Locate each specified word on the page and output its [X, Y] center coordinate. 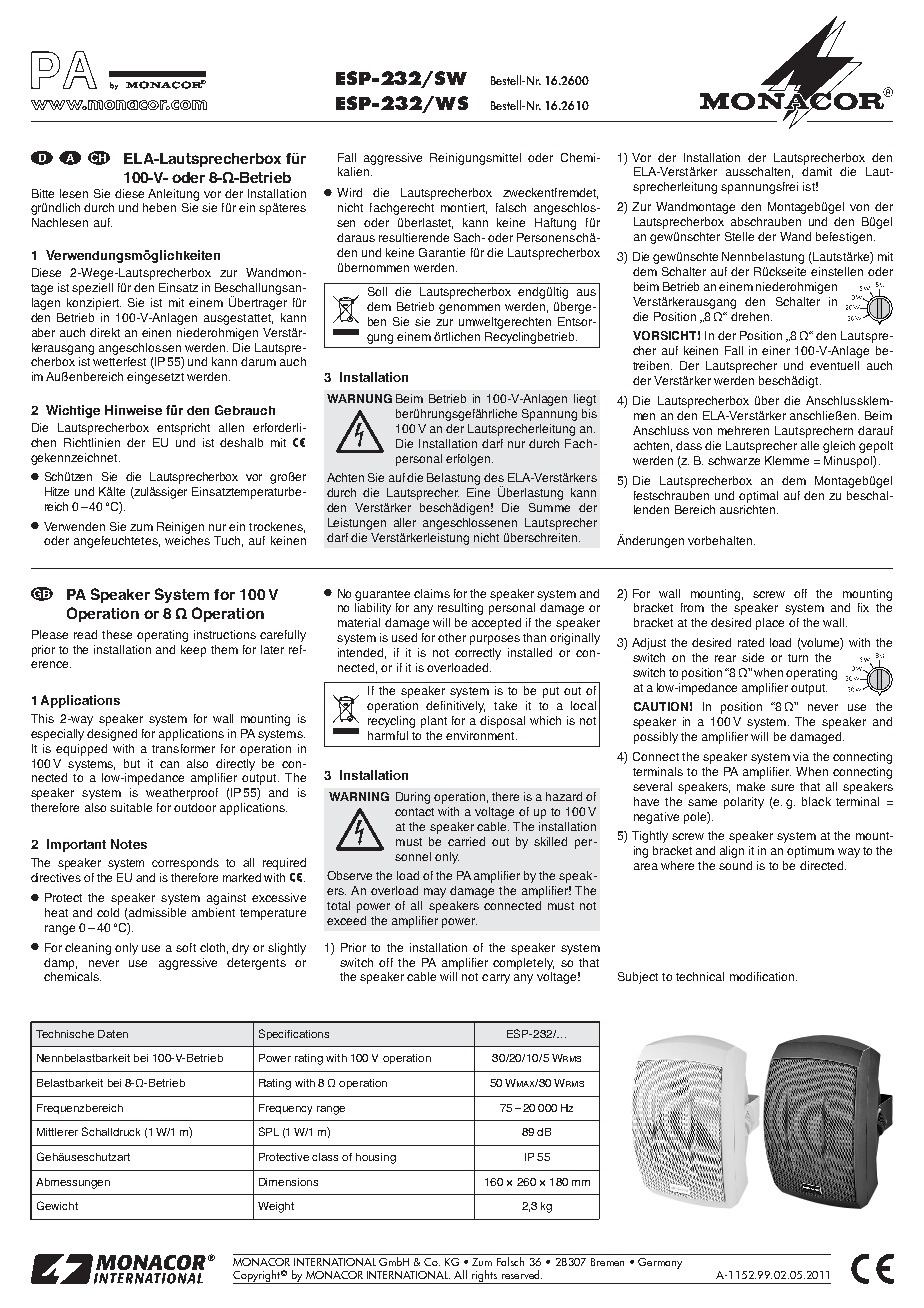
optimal [758, 497]
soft [186, 947]
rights [484, 1277]
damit [817, 171]
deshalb [241, 442]
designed [112, 735]
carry [496, 979]
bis [589, 413]
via [801, 756]
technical [700, 976]
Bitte [43, 193]
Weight [276, 1207]
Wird [349, 192]
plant [434, 722]
